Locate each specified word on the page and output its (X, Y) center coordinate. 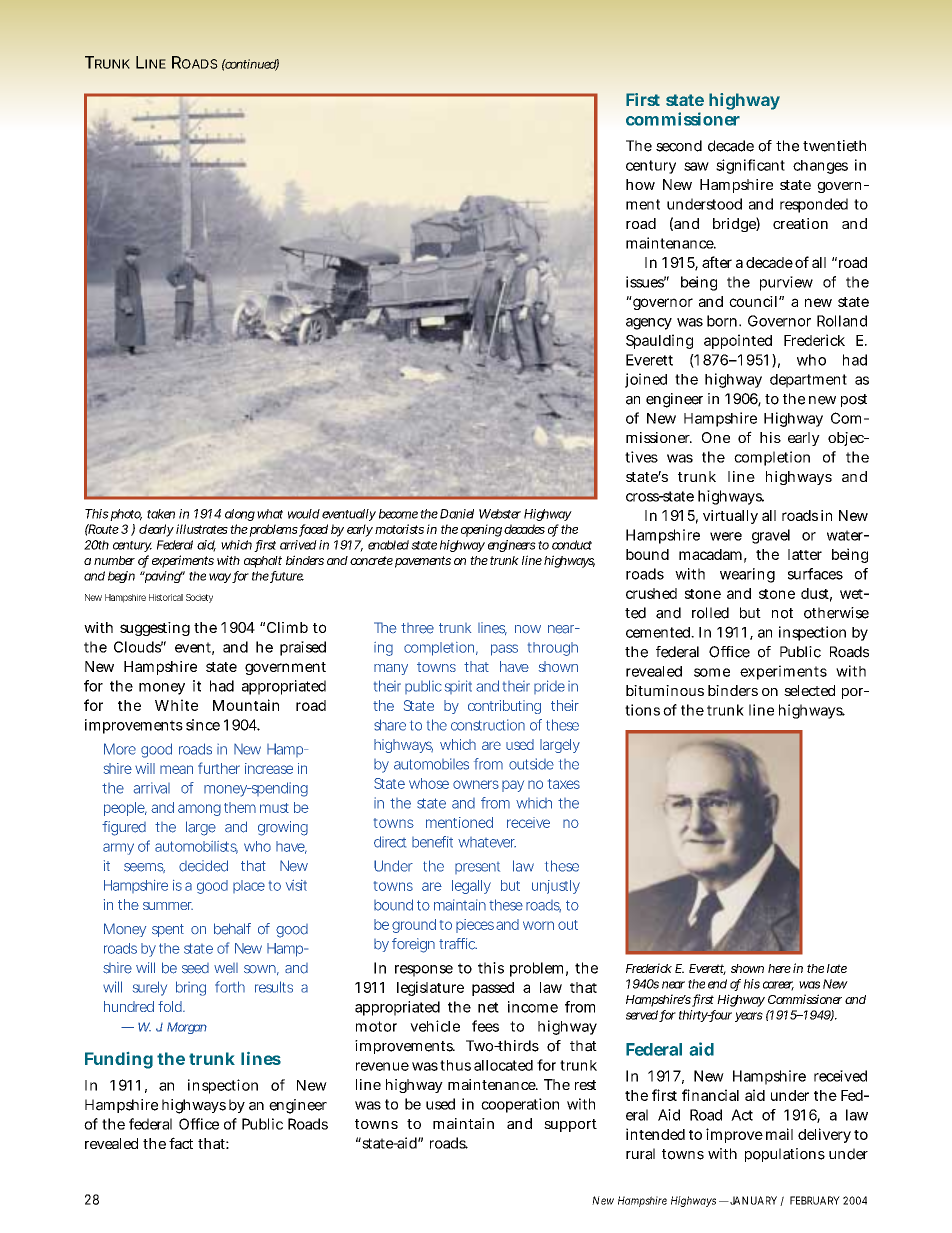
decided (203, 866)
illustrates (202, 529)
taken (161, 514)
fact (181, 1143)
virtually (730, 517)
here (779, 968)
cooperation (520, 1105)
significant (750, 166)
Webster (500, 514)
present (477, 868)
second (679, 146)
